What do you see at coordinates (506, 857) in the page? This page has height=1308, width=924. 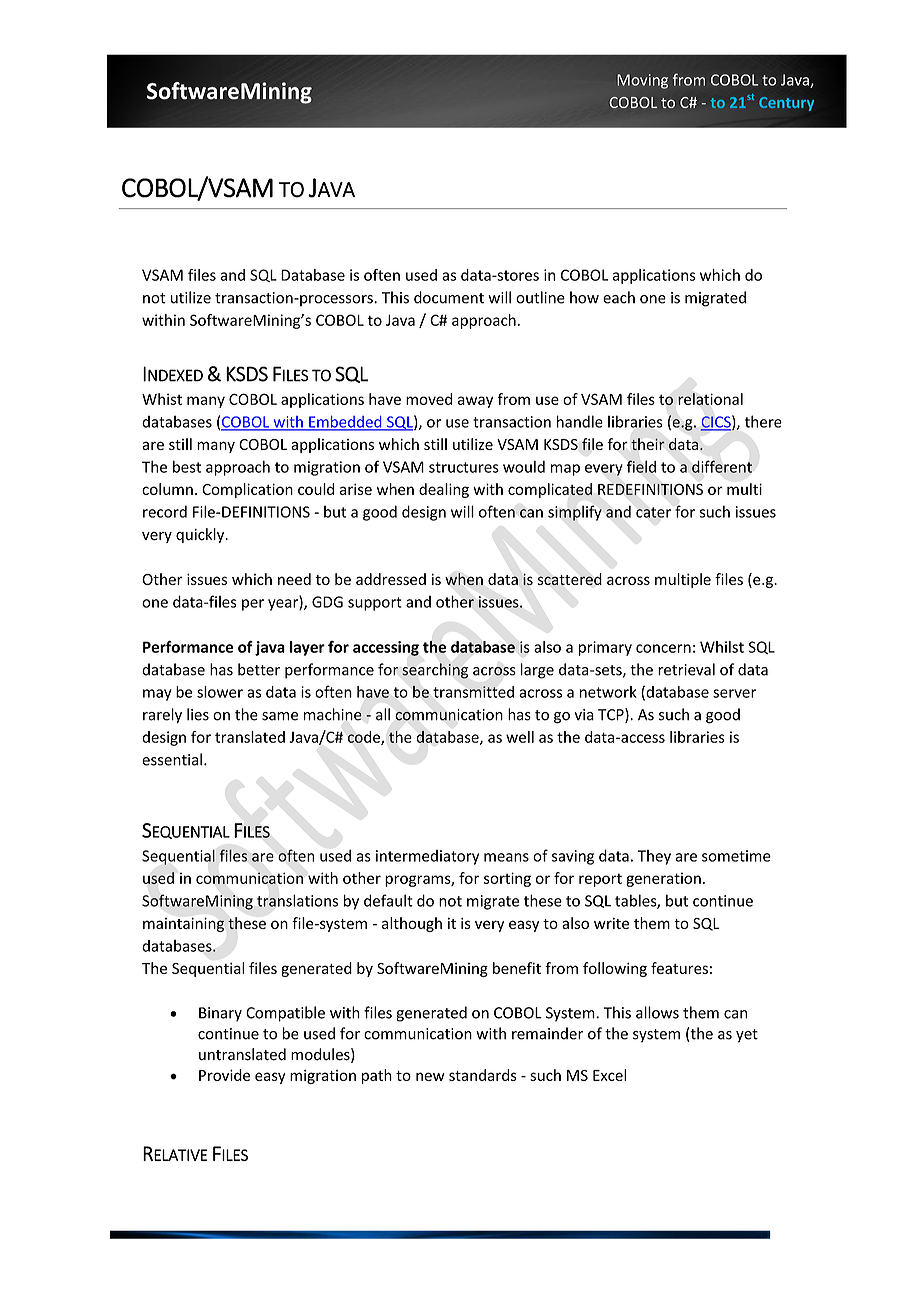 I see `means` at bounding box center [506, 857].
